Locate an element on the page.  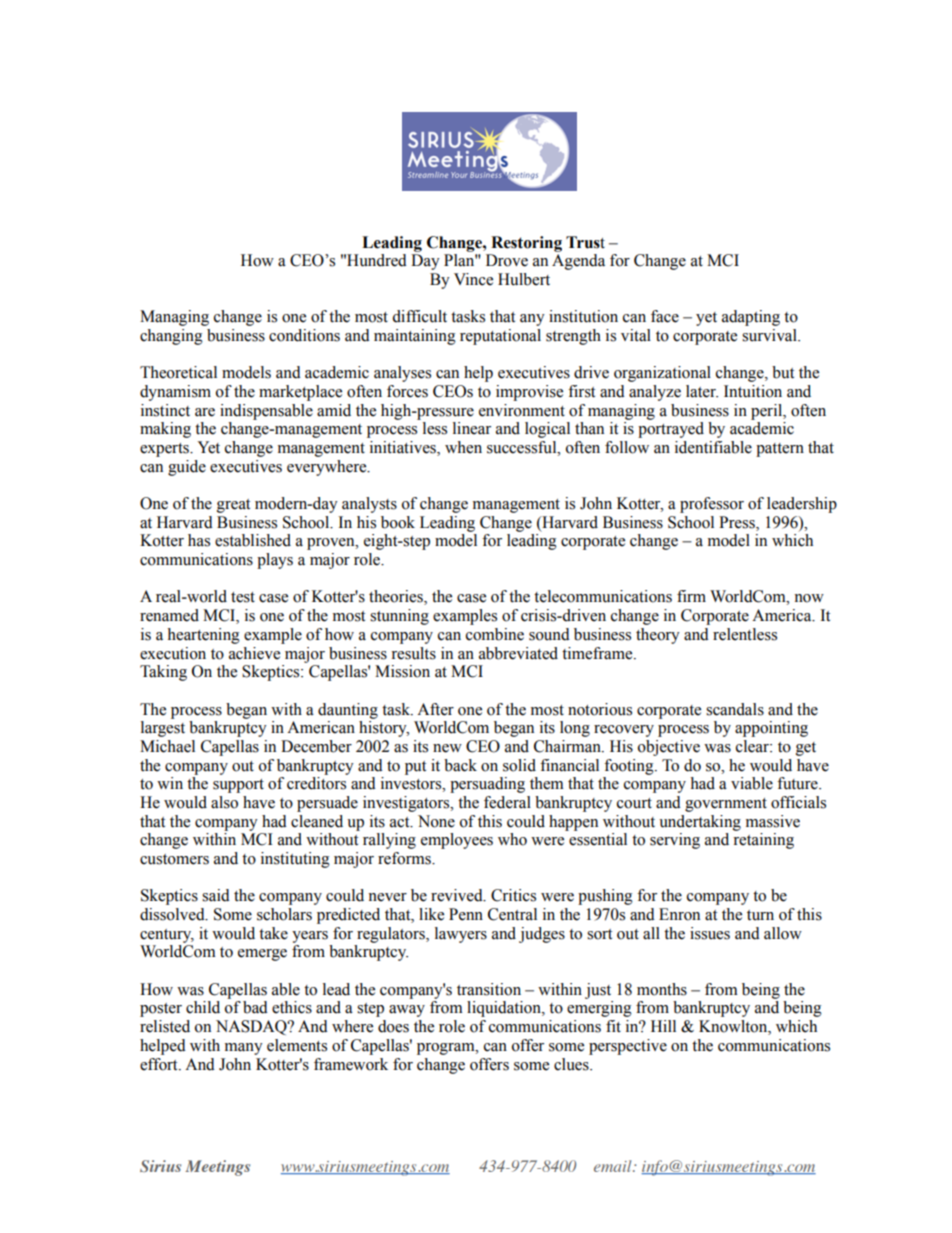
perspective is located at coordinates (628, 1047).
